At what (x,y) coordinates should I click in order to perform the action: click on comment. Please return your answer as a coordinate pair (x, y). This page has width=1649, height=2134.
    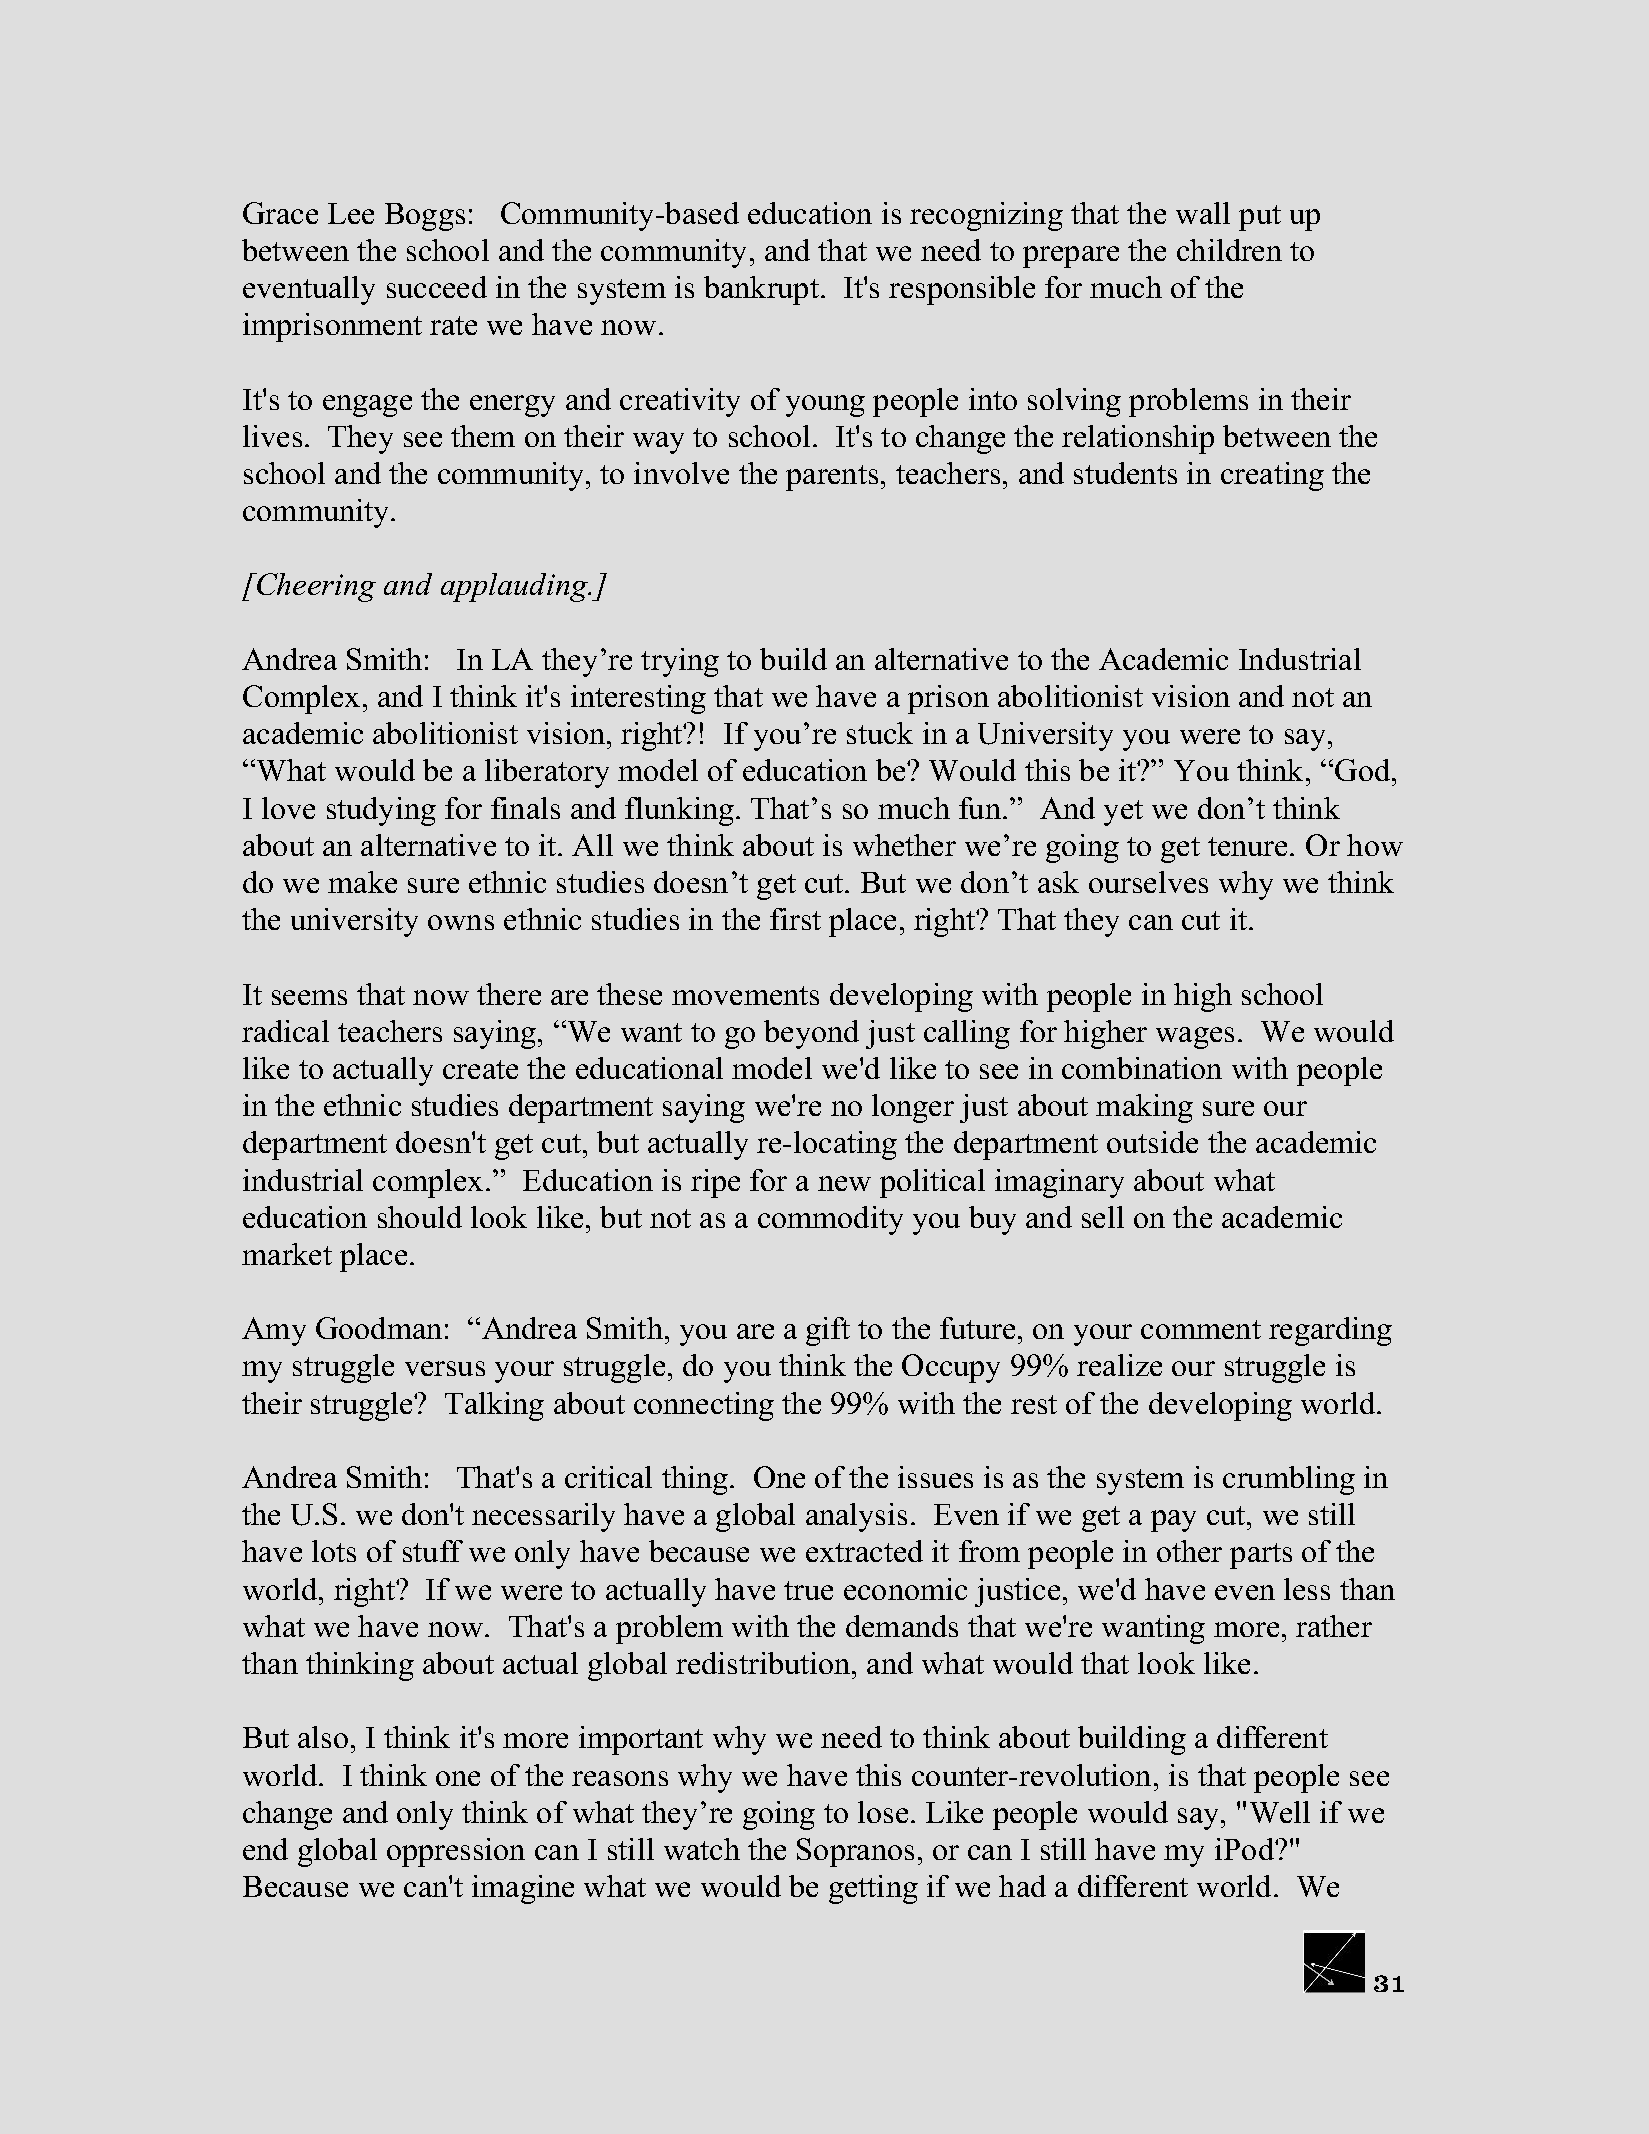
    Looking at the image, I should click on (1201, 1329).
